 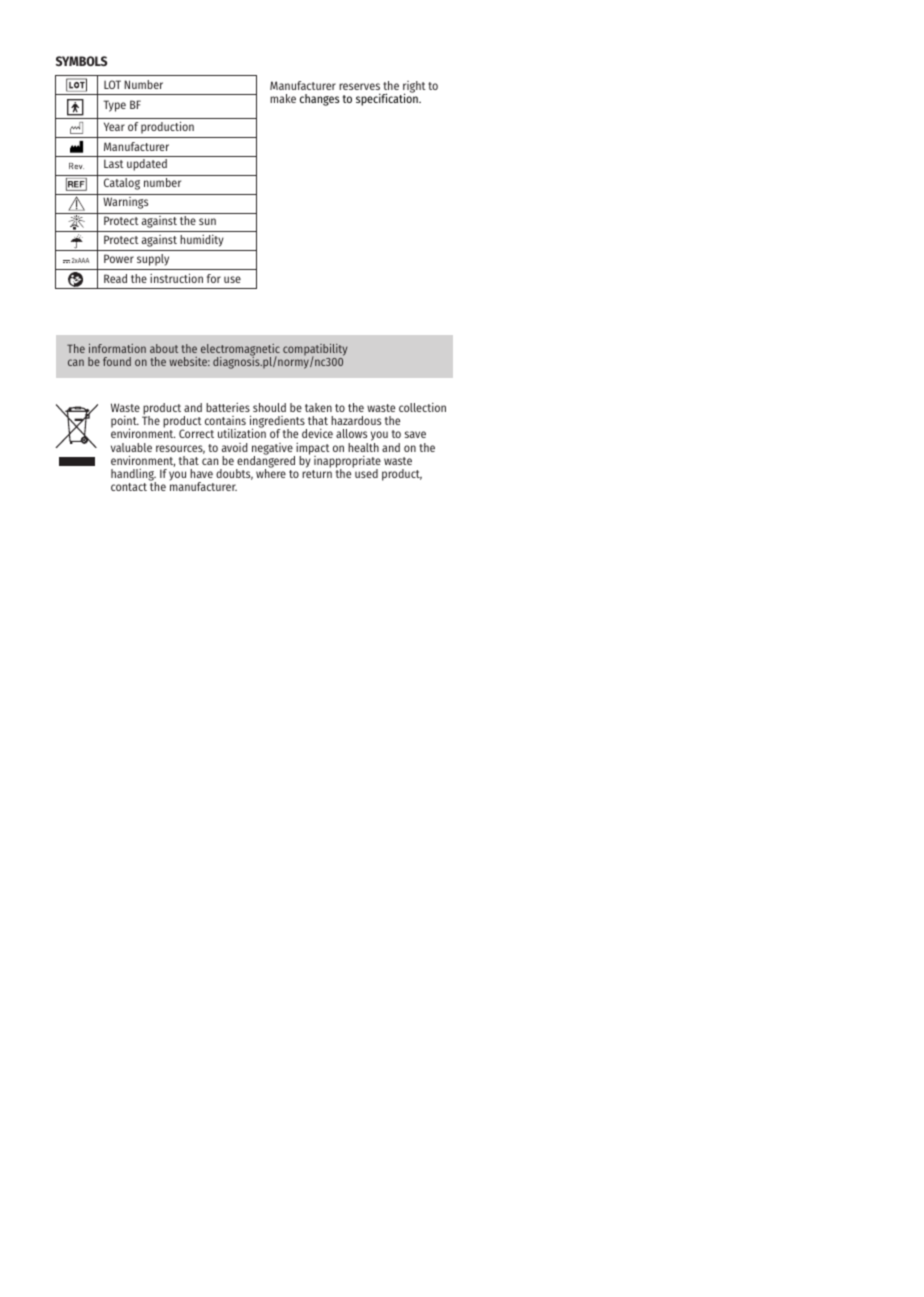 What do you see at coordinates (112, 84) in the screenshot?
I see `LOT` at bounding box center [112, 84].
